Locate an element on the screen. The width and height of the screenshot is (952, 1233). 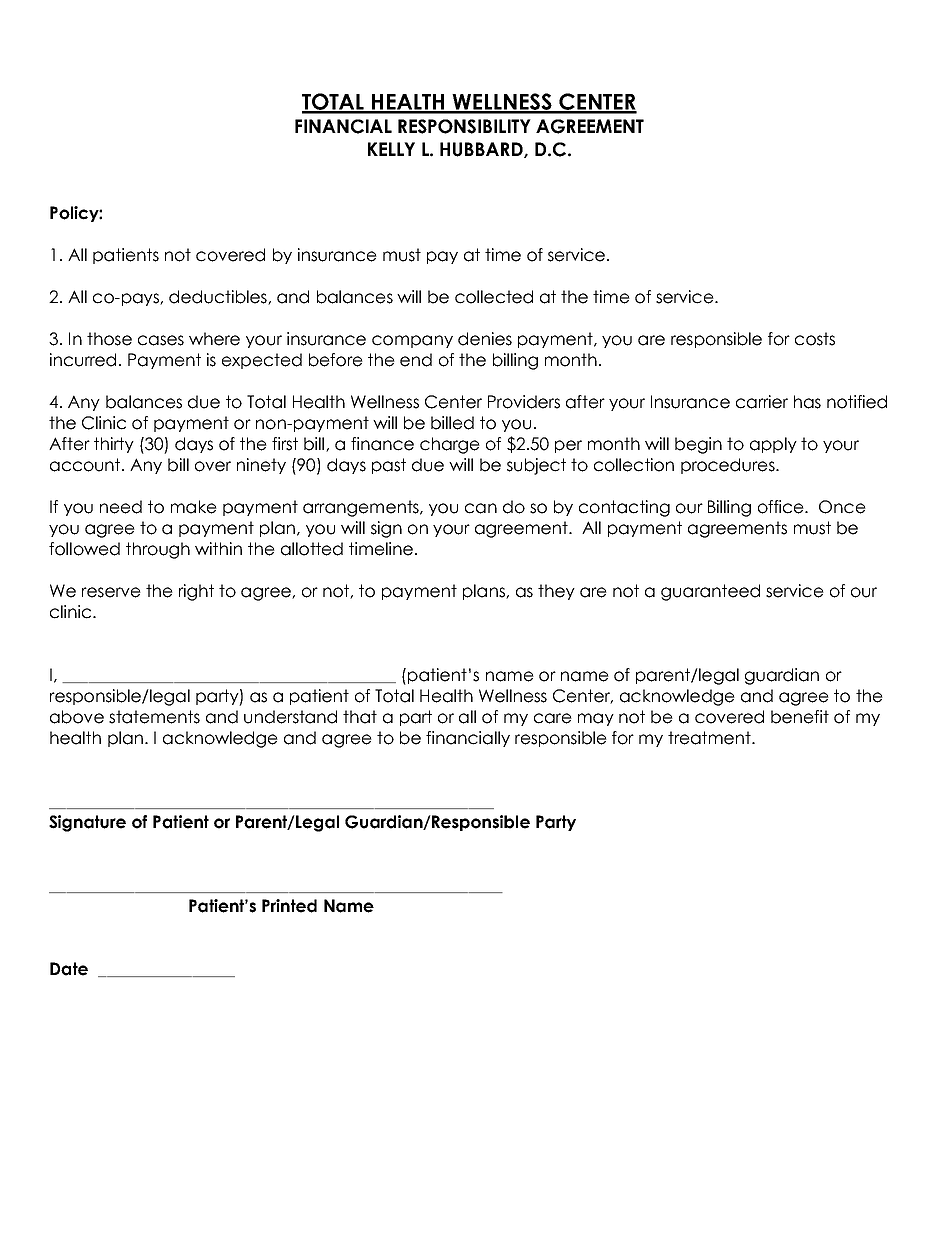
they is located at coordinates (556, 592).
